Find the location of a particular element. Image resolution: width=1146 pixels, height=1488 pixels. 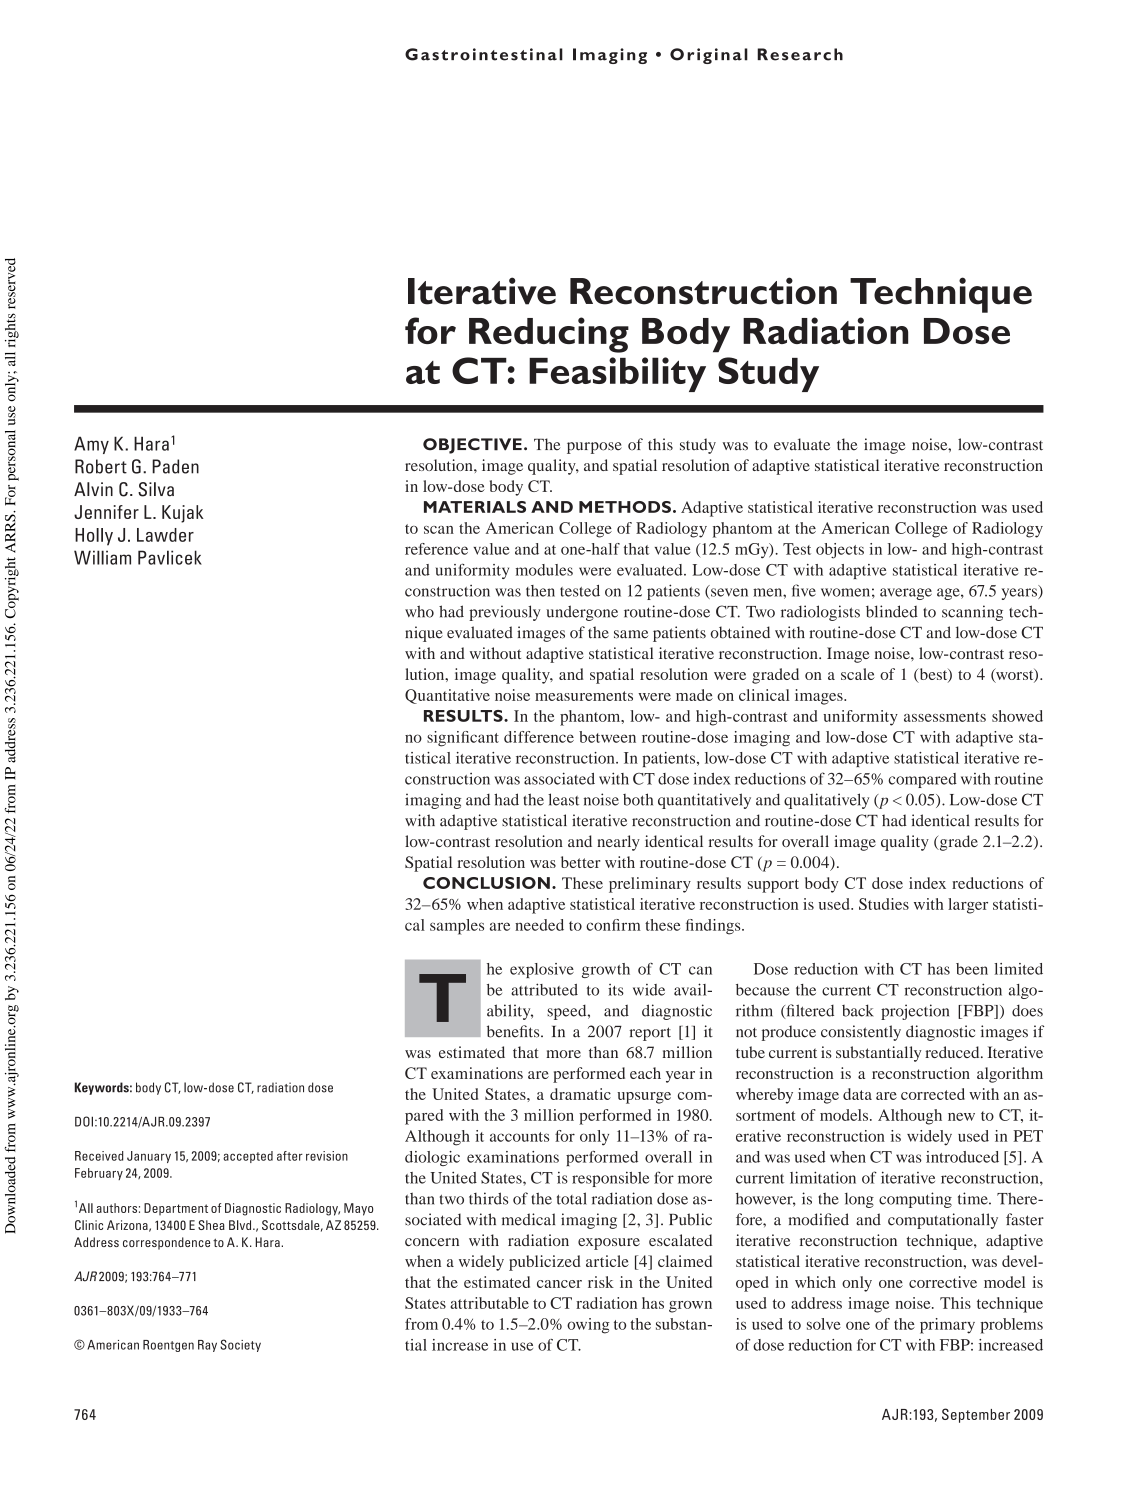

dramatic is located at coordinates (580, 1094).
